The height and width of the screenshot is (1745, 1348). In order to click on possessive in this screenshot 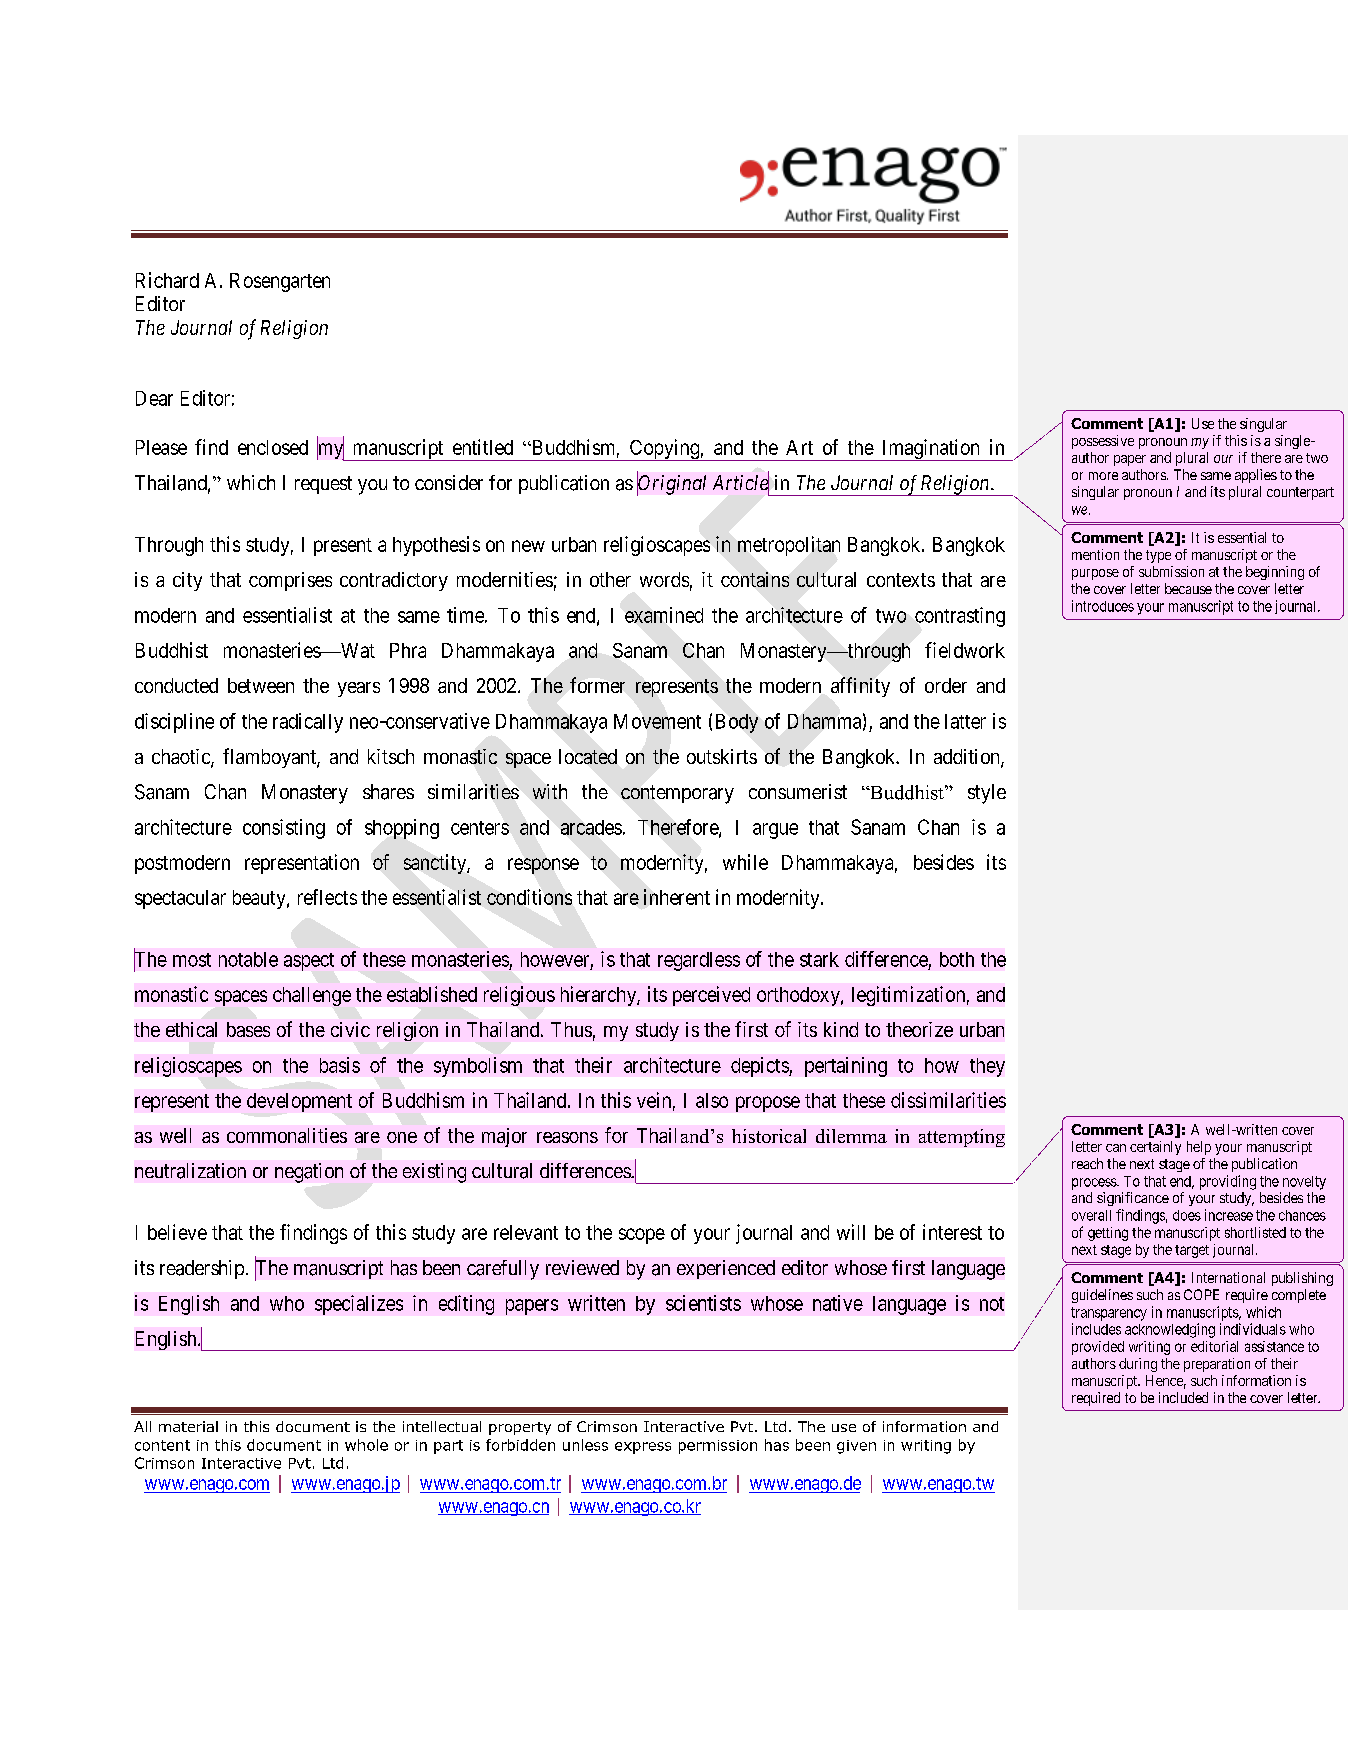, I will do `click(1103, 442)`.
